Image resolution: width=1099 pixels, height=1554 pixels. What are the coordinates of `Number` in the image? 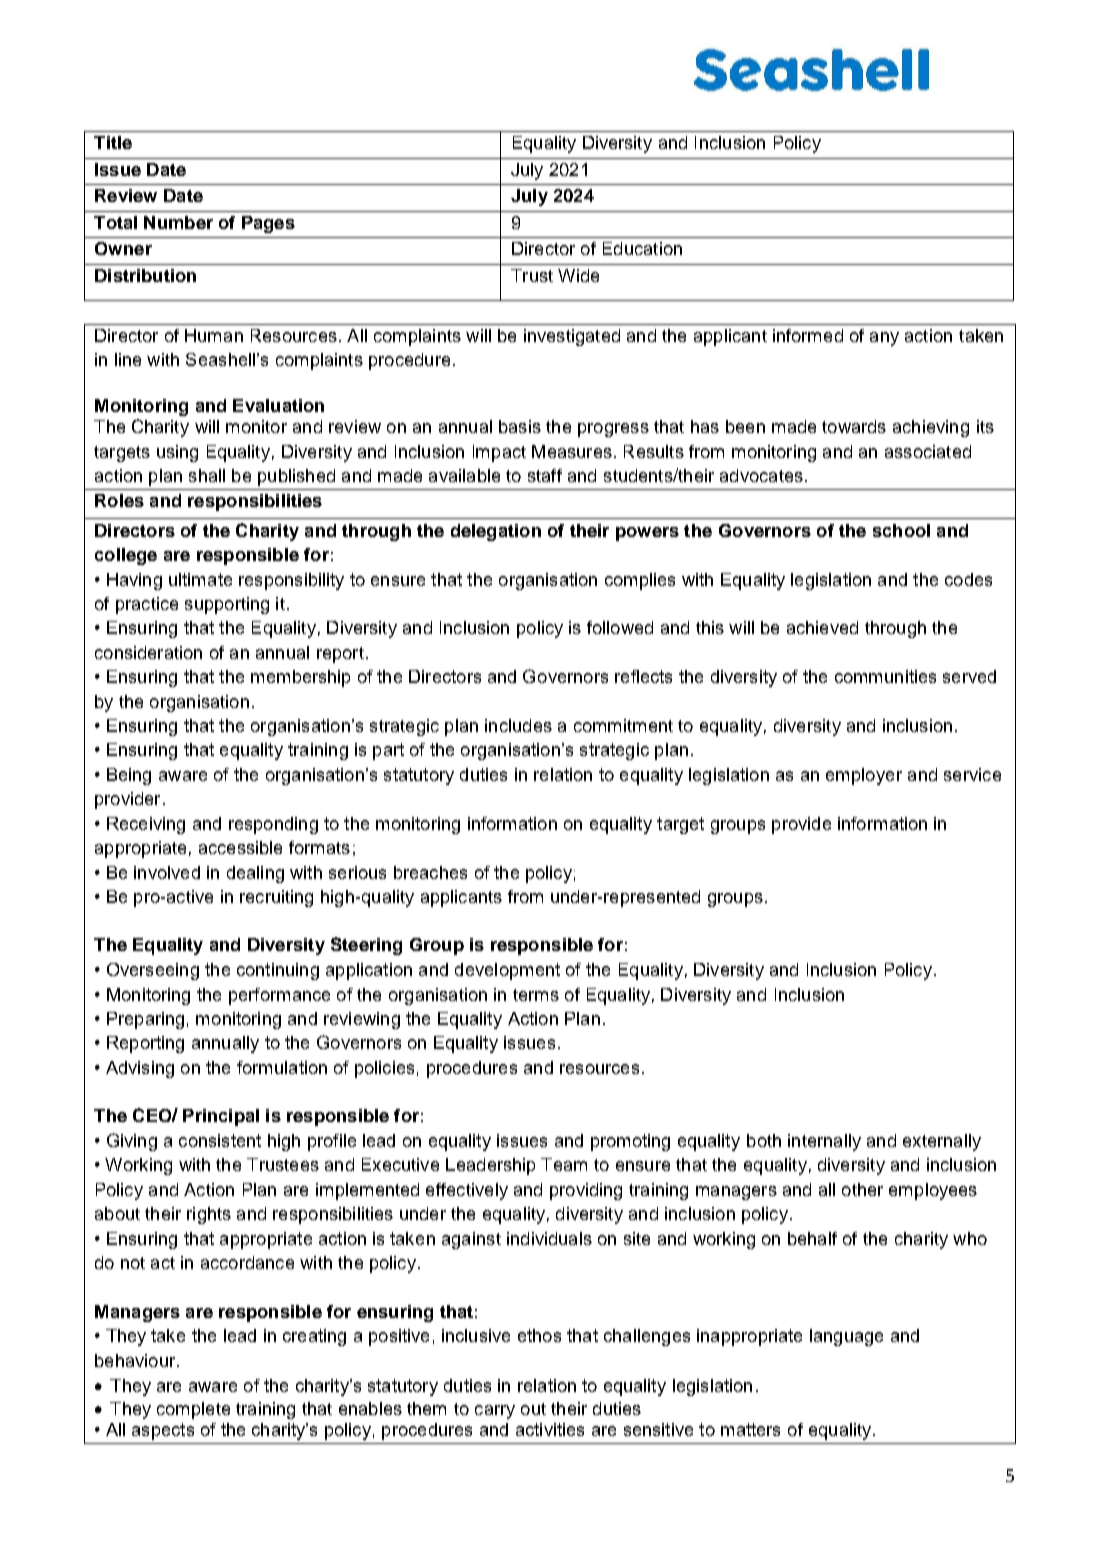 It's located at (178, 222).
